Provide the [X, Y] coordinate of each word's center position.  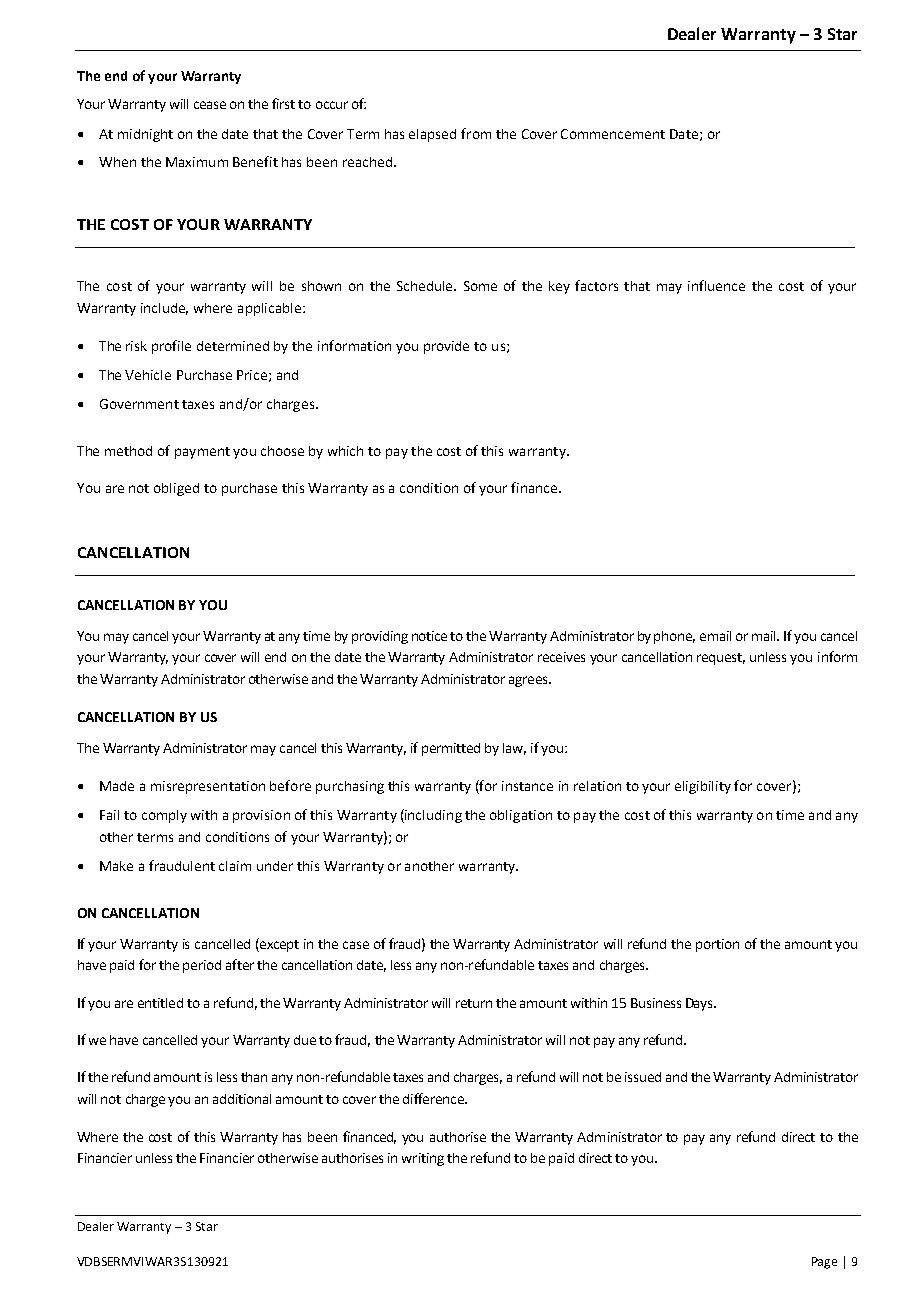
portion [717, 945]
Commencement [613, 134]
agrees [529, 681]
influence [716, 285]
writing [423, 1159]
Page [824, 1263]
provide [446, 347]
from [476, 133]
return [474, 1003]
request [721, 659]
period [202, 966]
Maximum [197, 162]
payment [202, 453]
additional [242, 1099]
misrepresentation [208, 787]
